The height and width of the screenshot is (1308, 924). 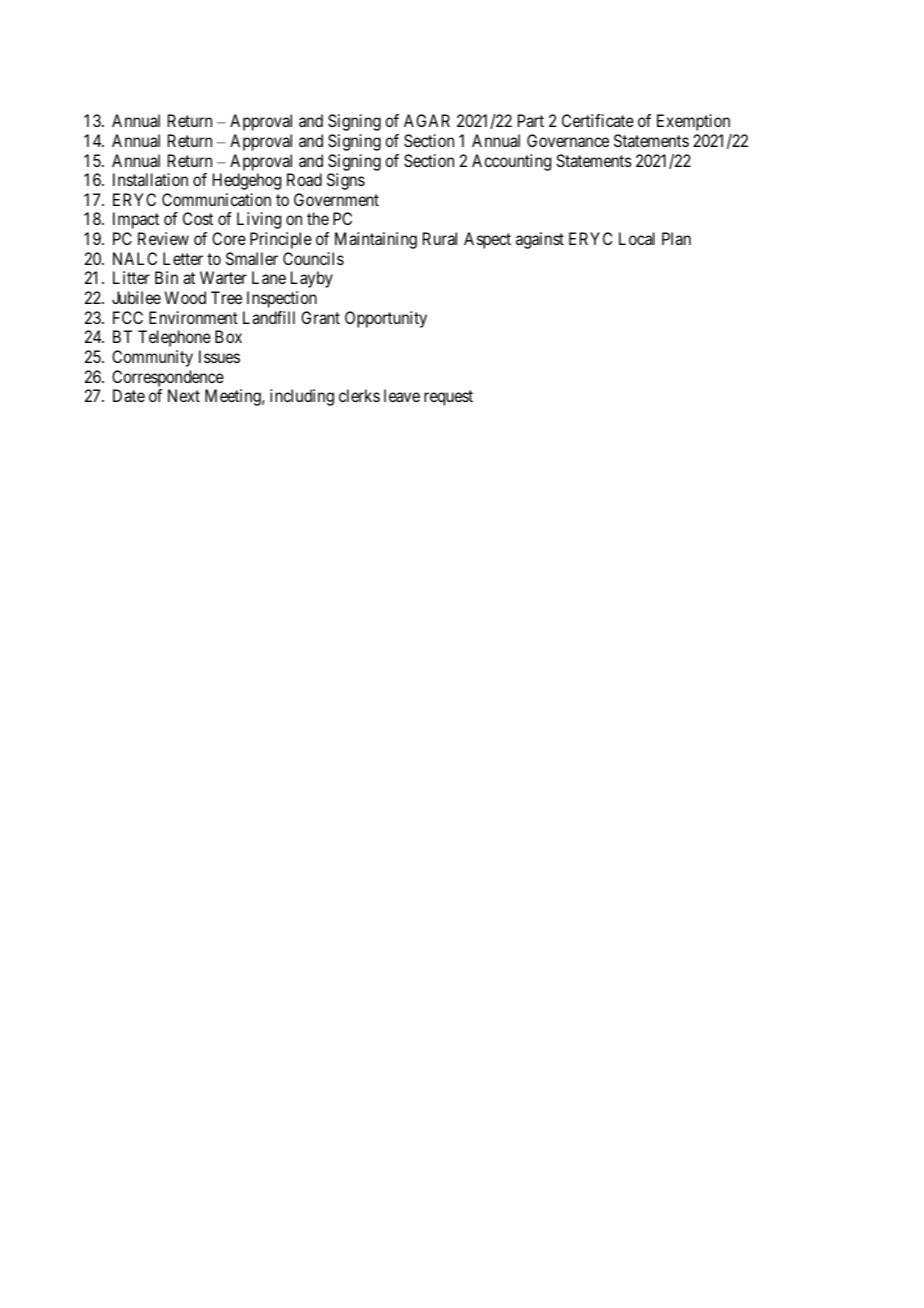 What do you see at coordinates (150, 179) in the screenshot?
I see `Installation` at bounding box center [150, 179].
